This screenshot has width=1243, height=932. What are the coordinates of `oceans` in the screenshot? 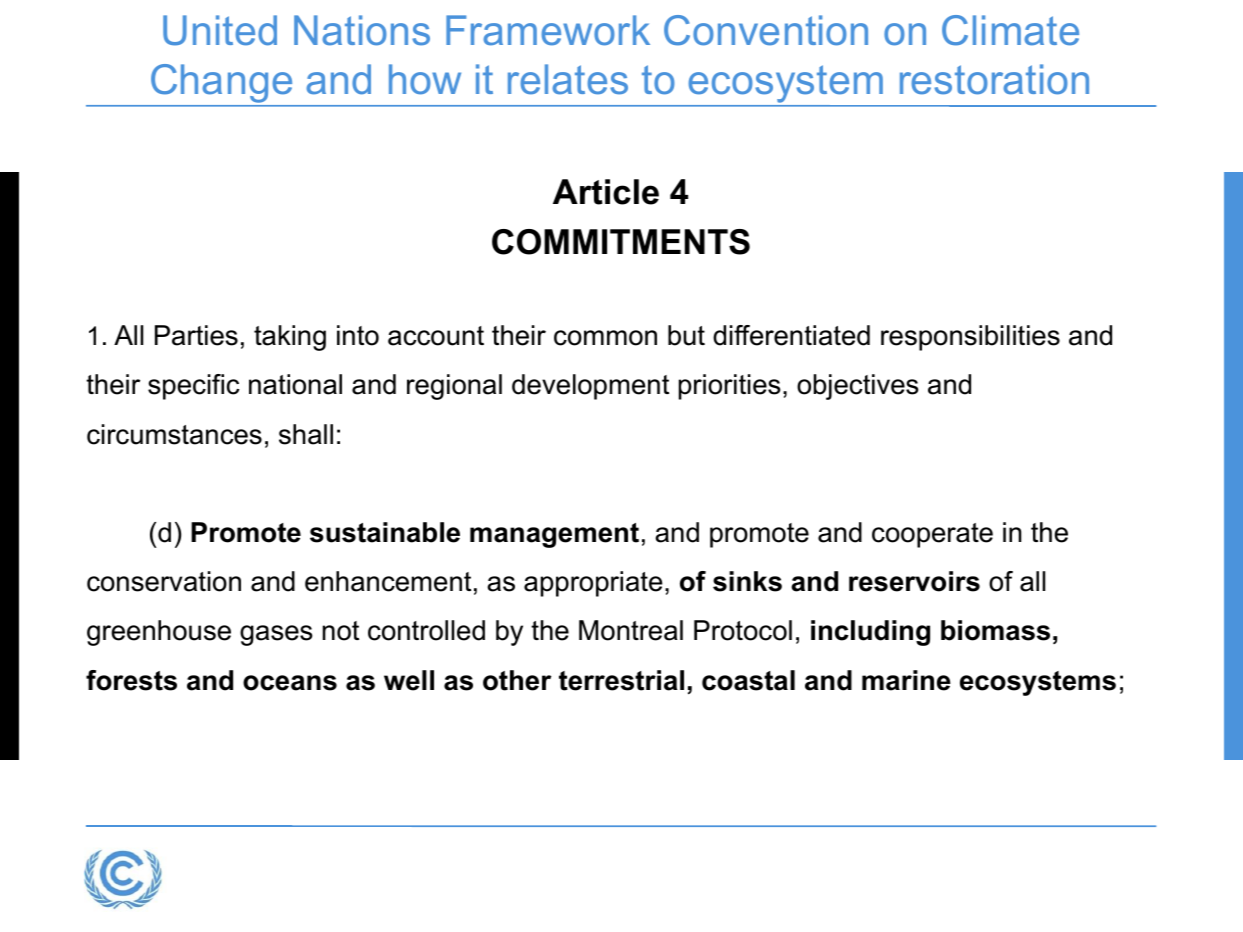 It's located at (290, 683).
